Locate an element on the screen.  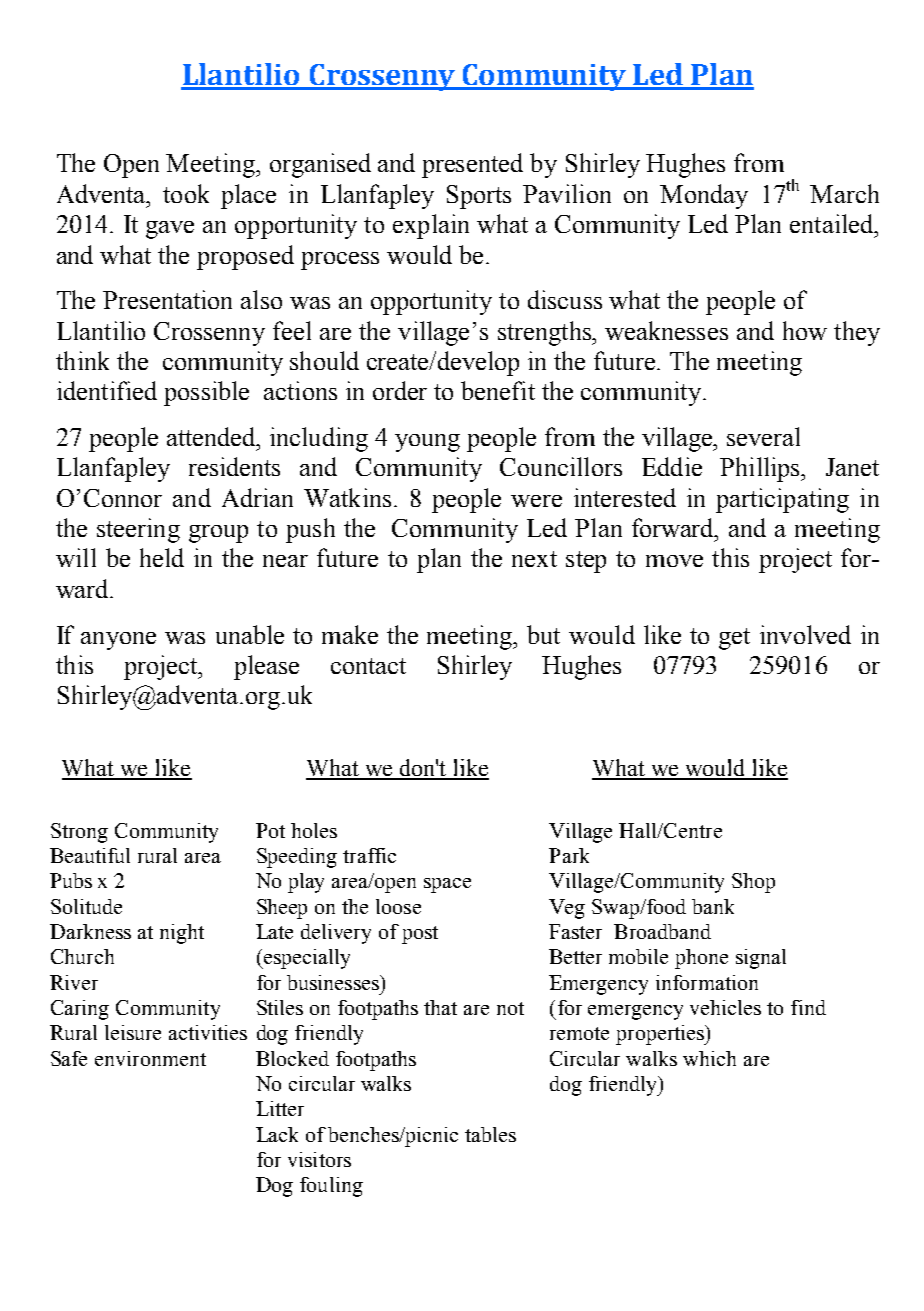
space is located at coordinates (447, 885).
